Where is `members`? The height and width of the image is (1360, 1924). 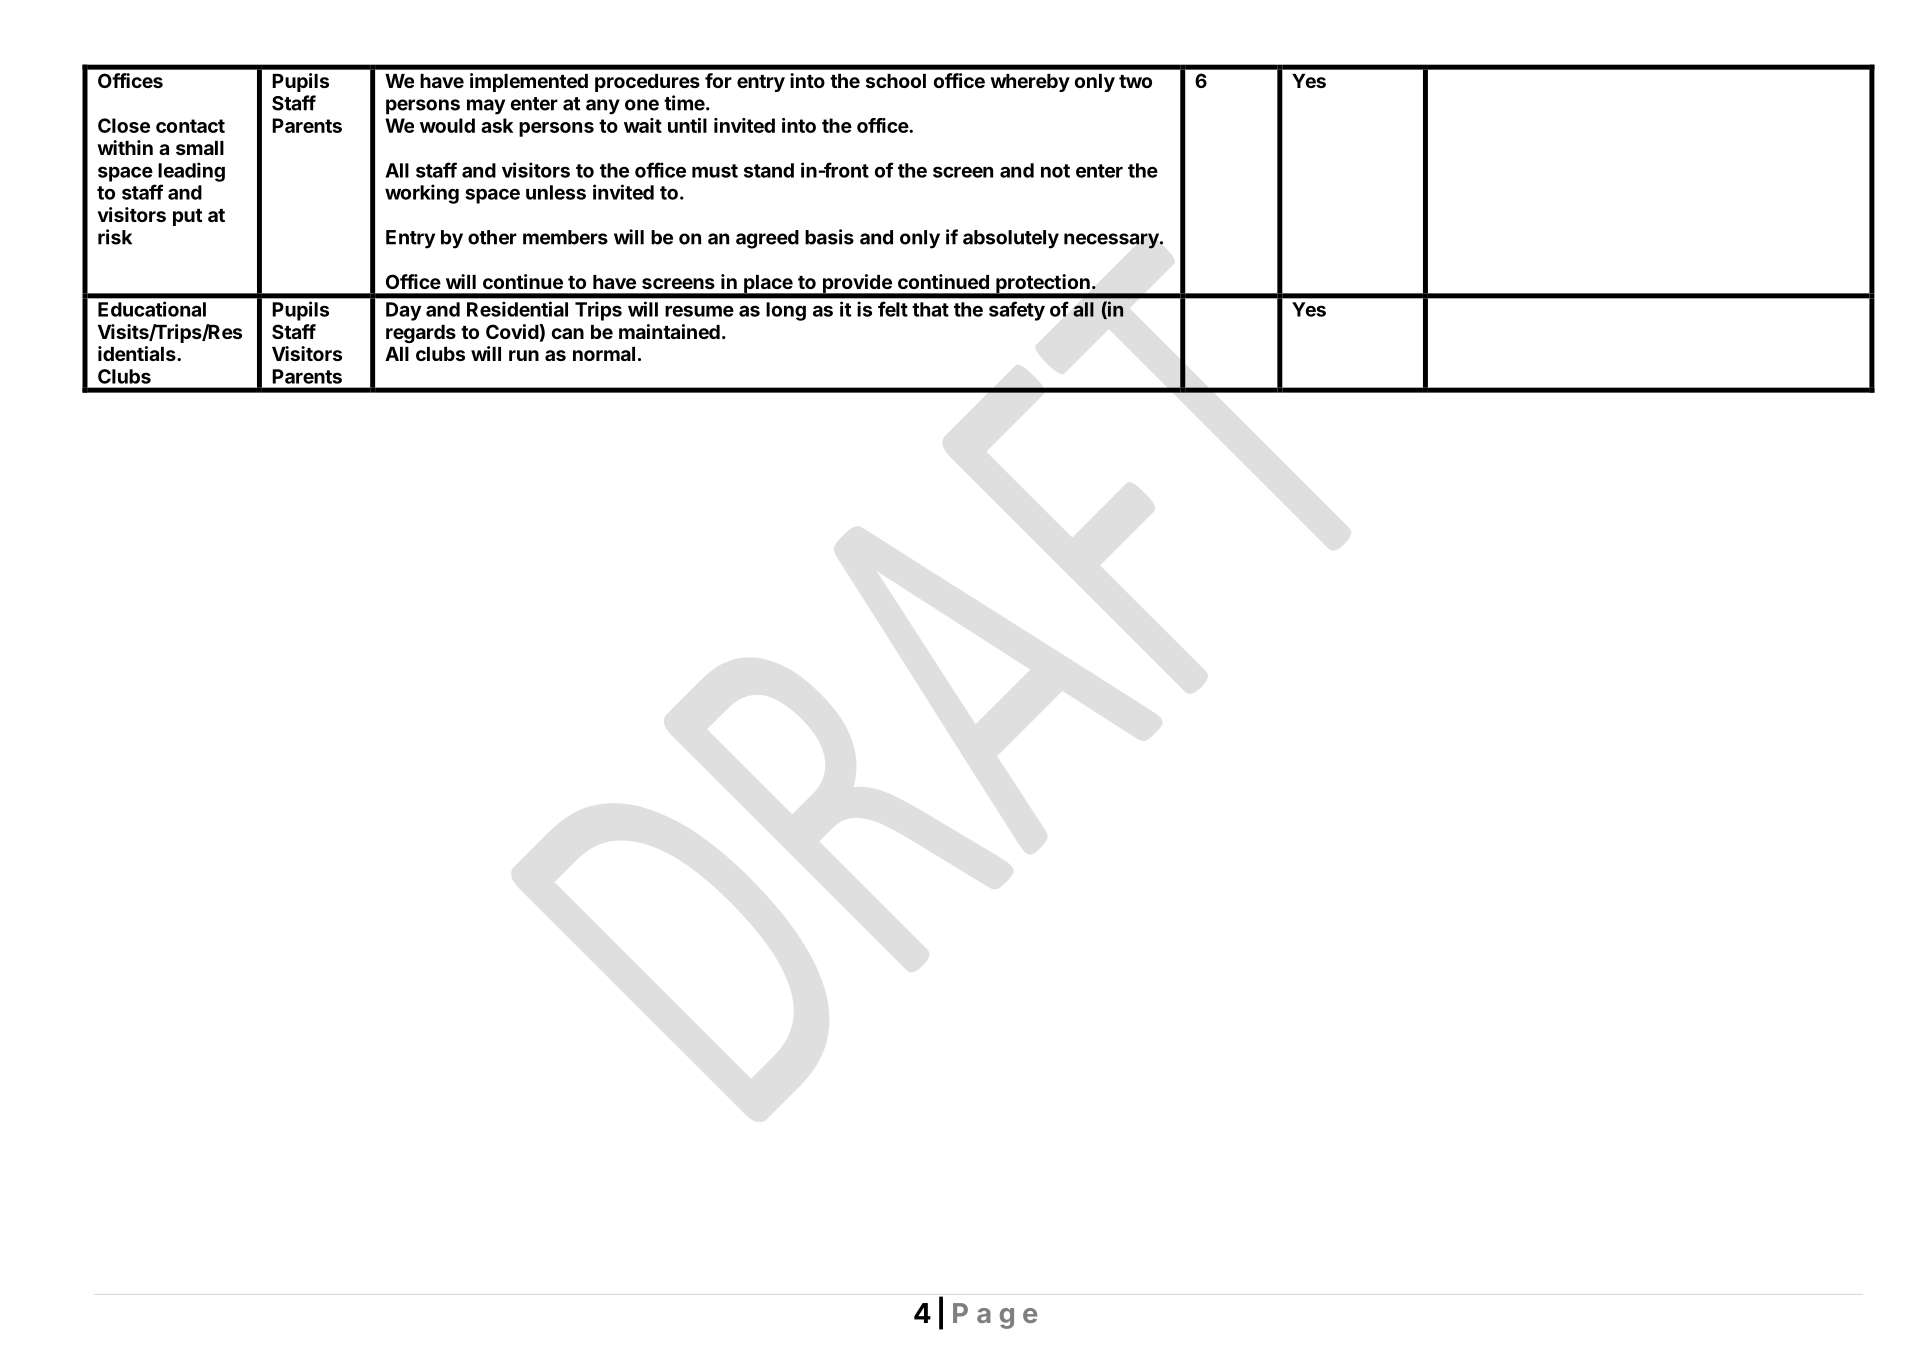 members is located at coordinates (565, 237).
